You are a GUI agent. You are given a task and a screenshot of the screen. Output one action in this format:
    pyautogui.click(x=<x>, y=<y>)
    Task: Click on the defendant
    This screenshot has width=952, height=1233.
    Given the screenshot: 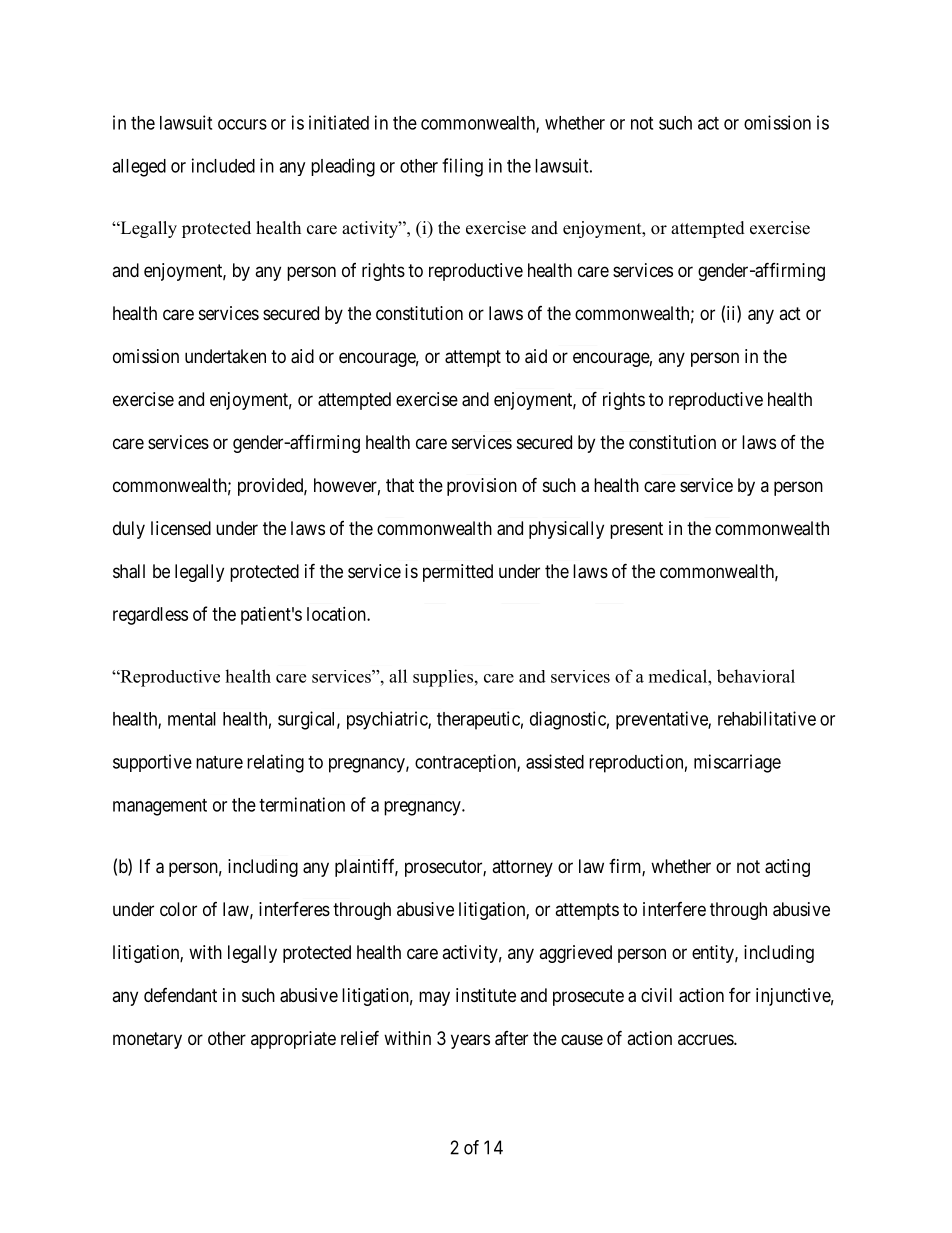 What is the action you would take?
    pyautogui.click(x=180, y=995)
